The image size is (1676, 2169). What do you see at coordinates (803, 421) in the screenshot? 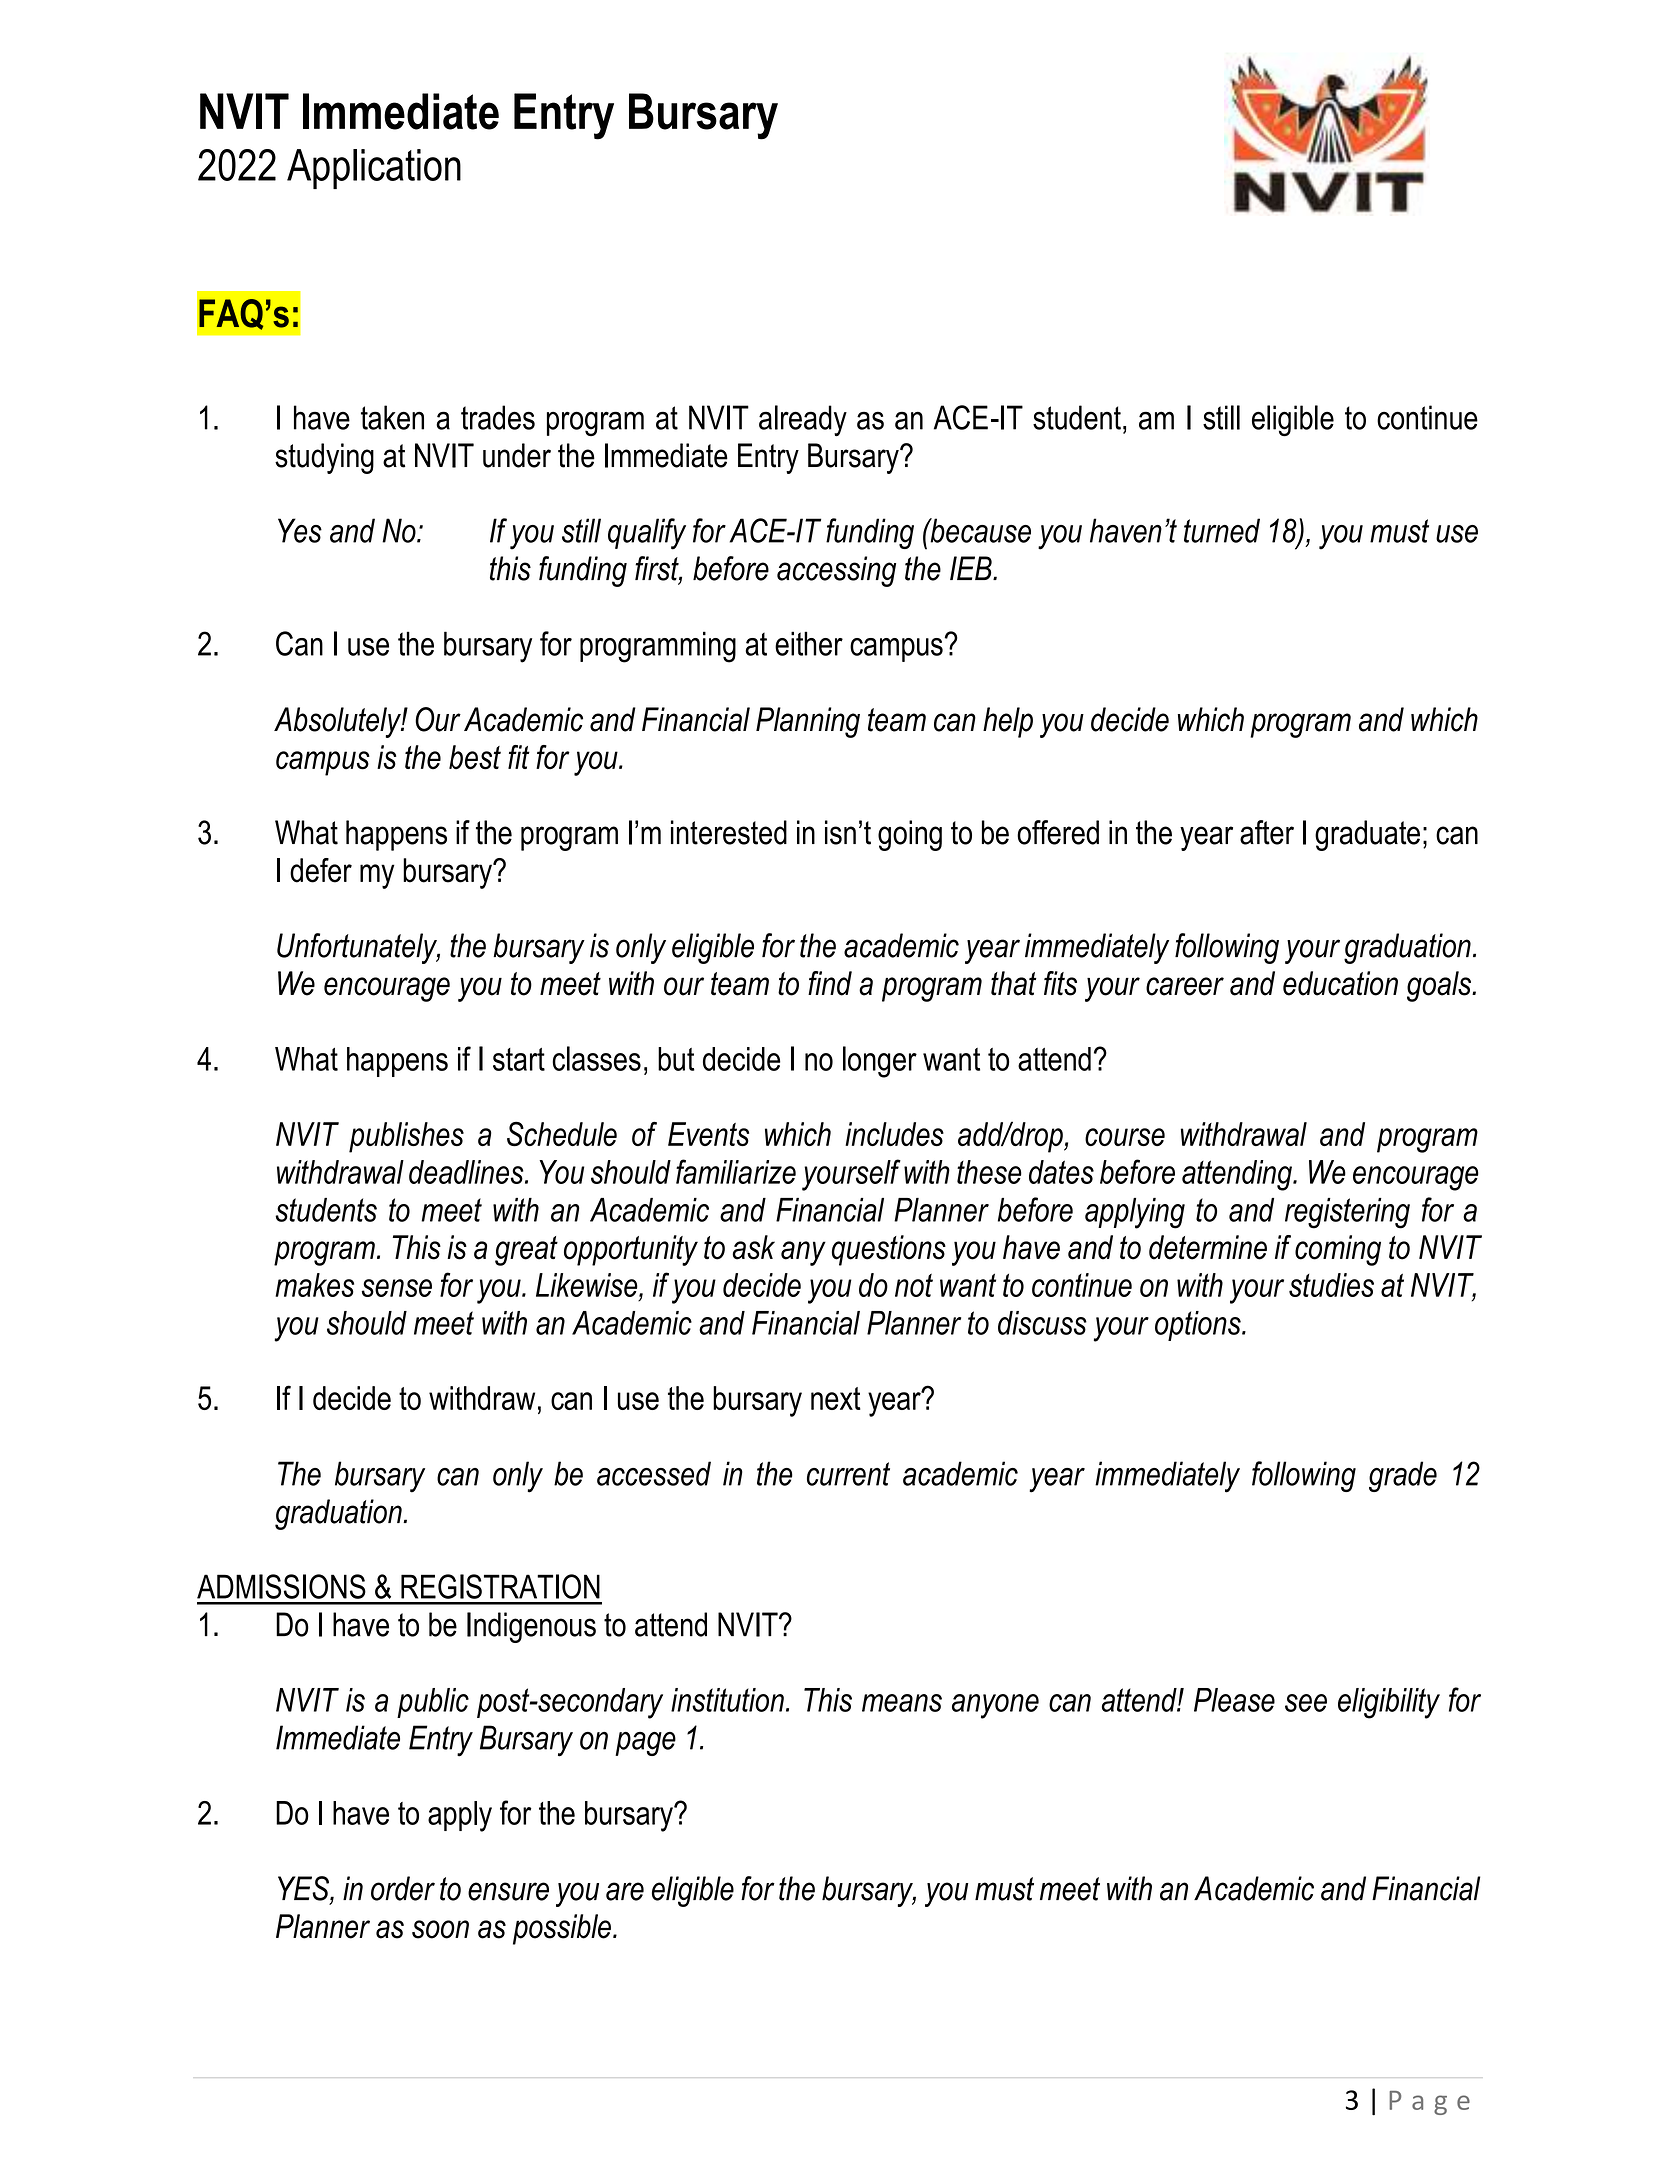
I see `already` at bounding box center [803, 421].
